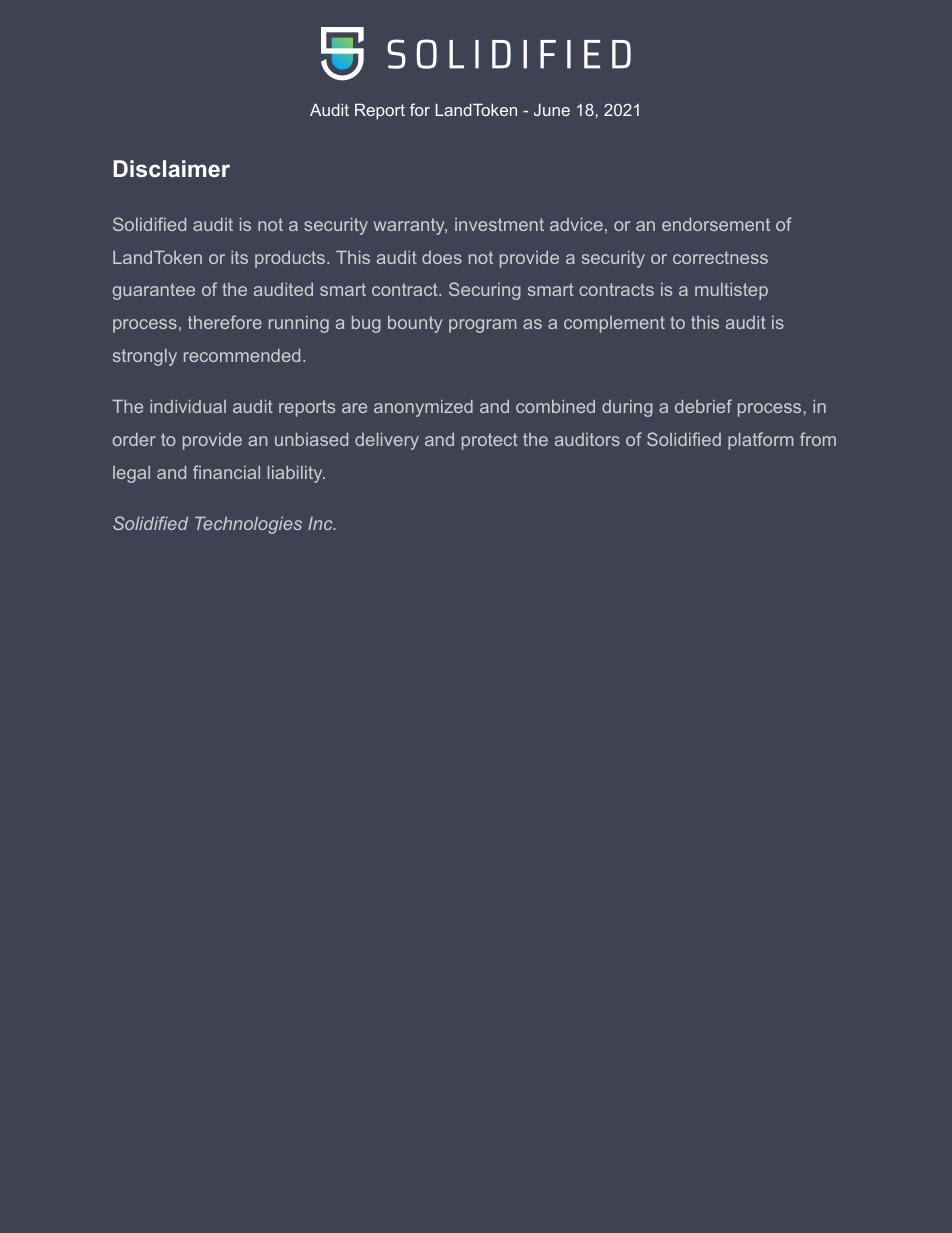  I want to click on Inc, so click(321, 523).
